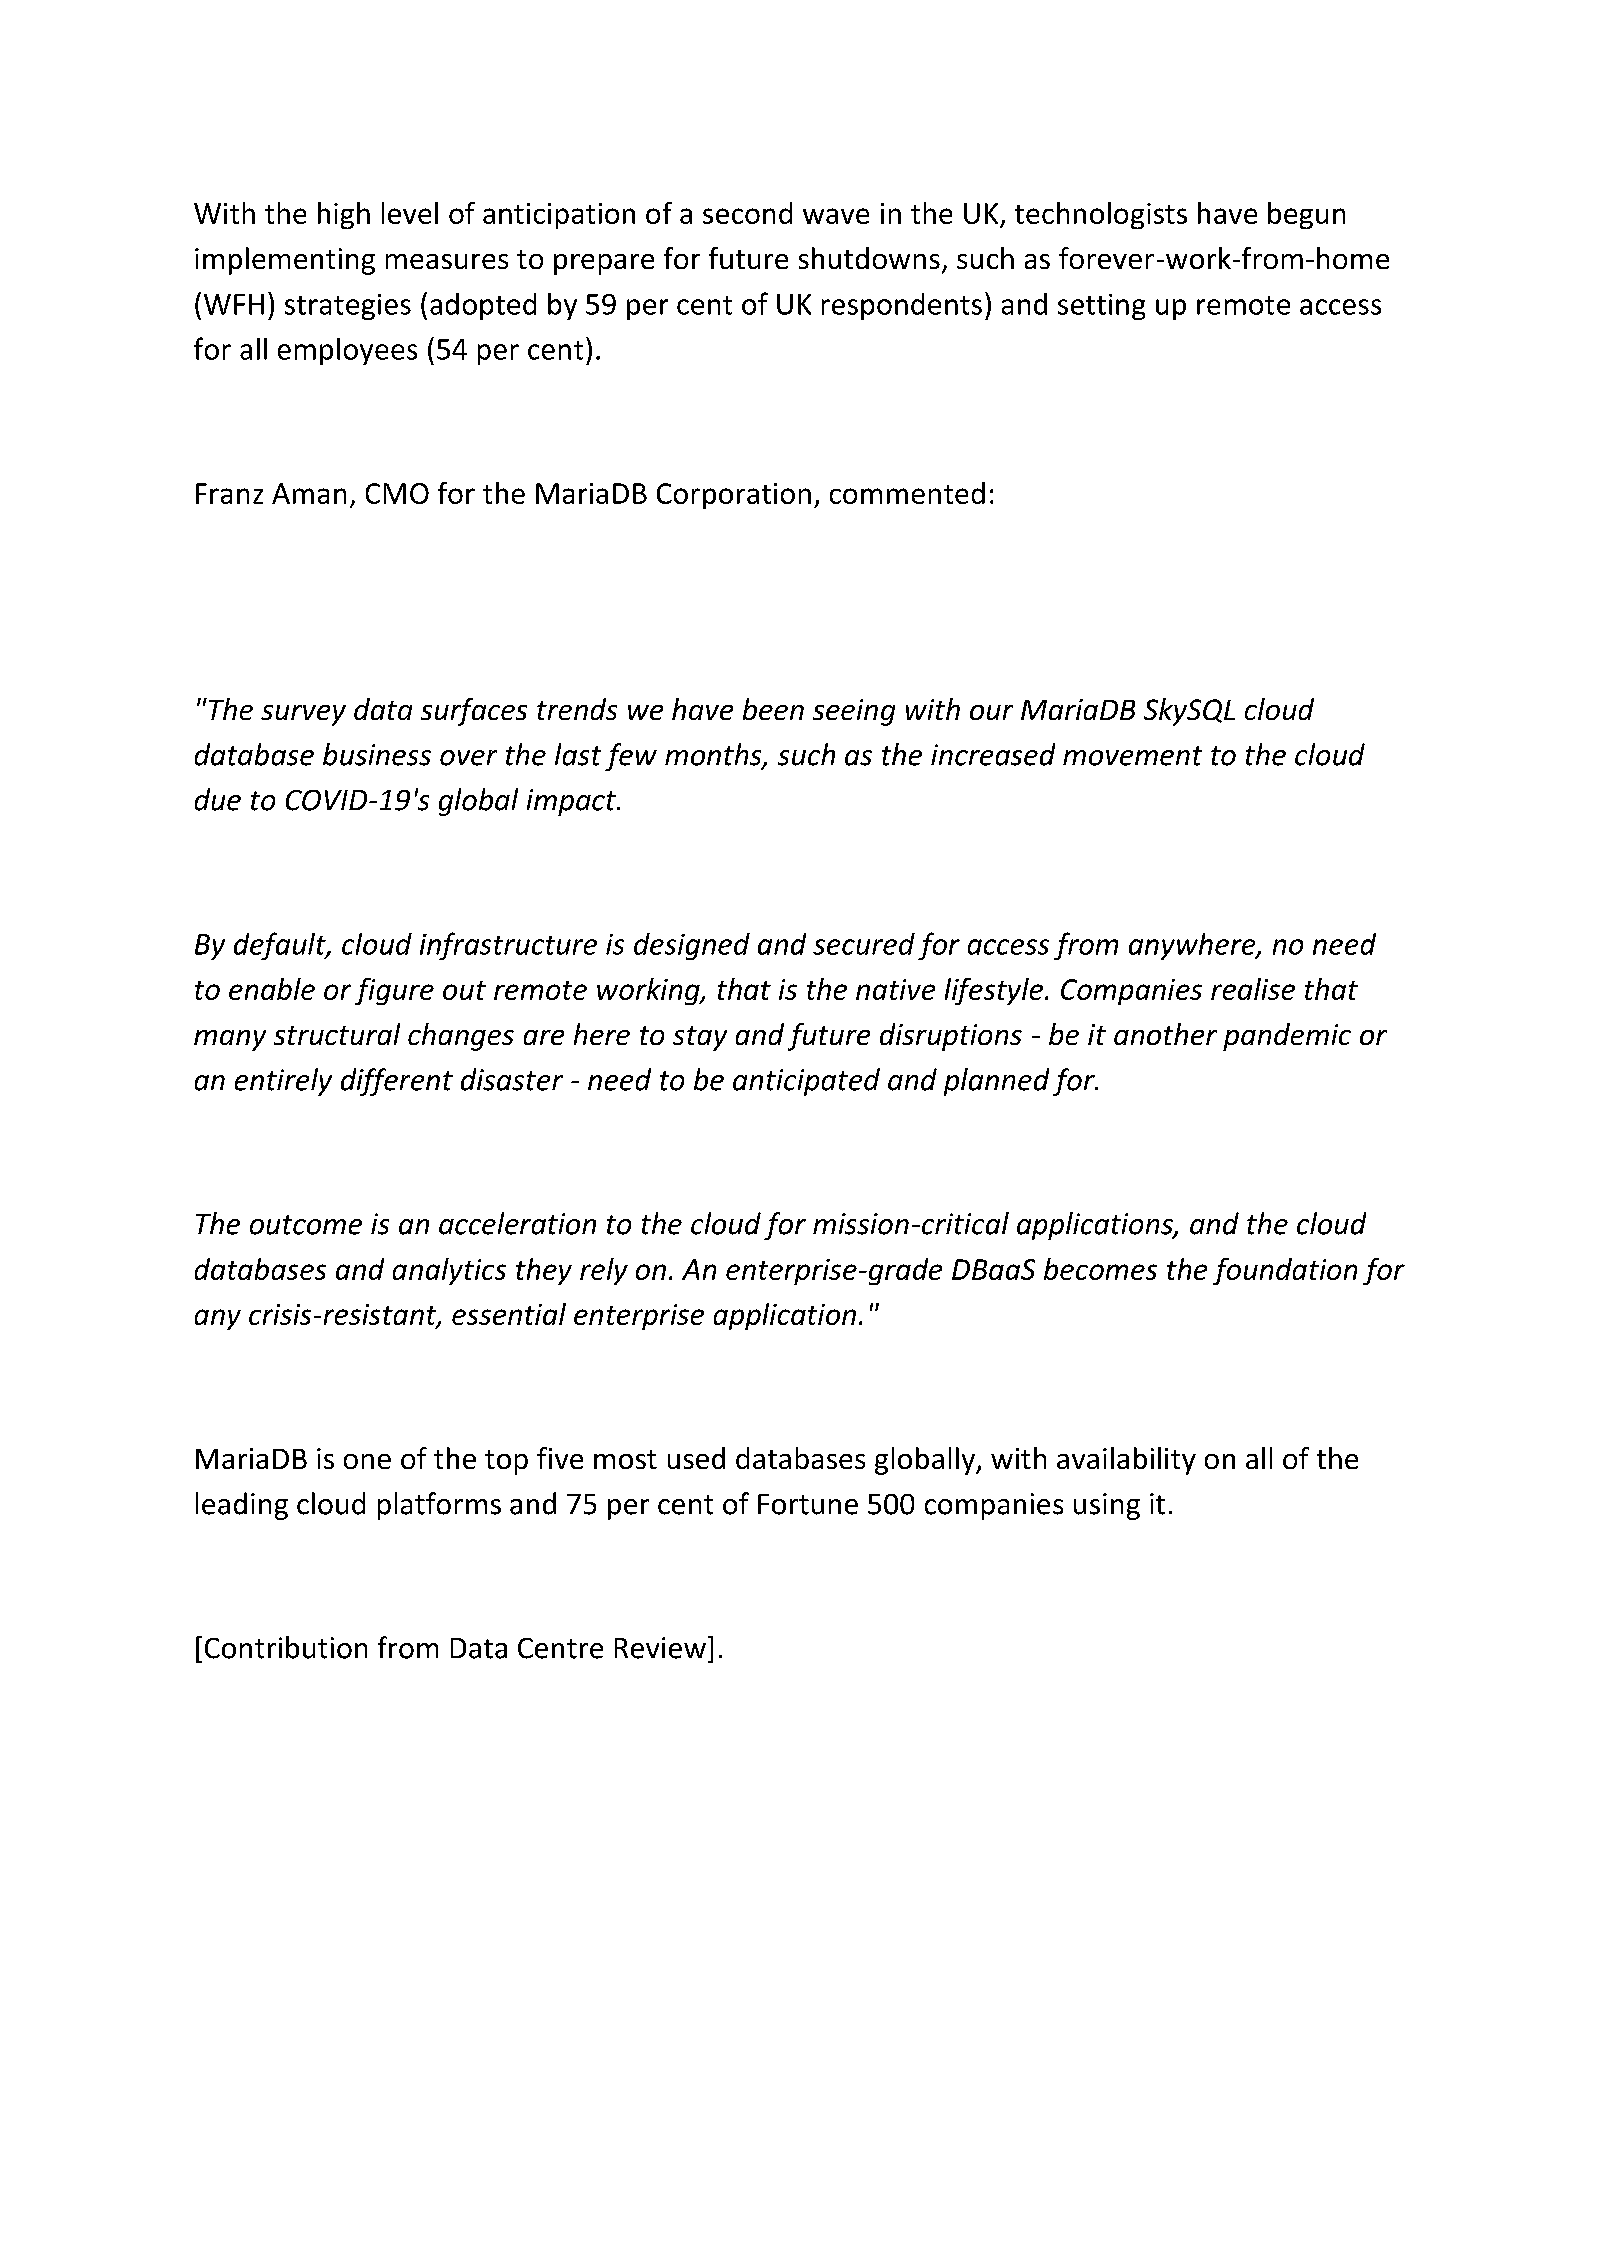 This screenshot has width=1598, height=2260. What do you see at coordinates (306, 1225) in the screenshot?
I see `outcome` at bounding box center [306, 1225].
